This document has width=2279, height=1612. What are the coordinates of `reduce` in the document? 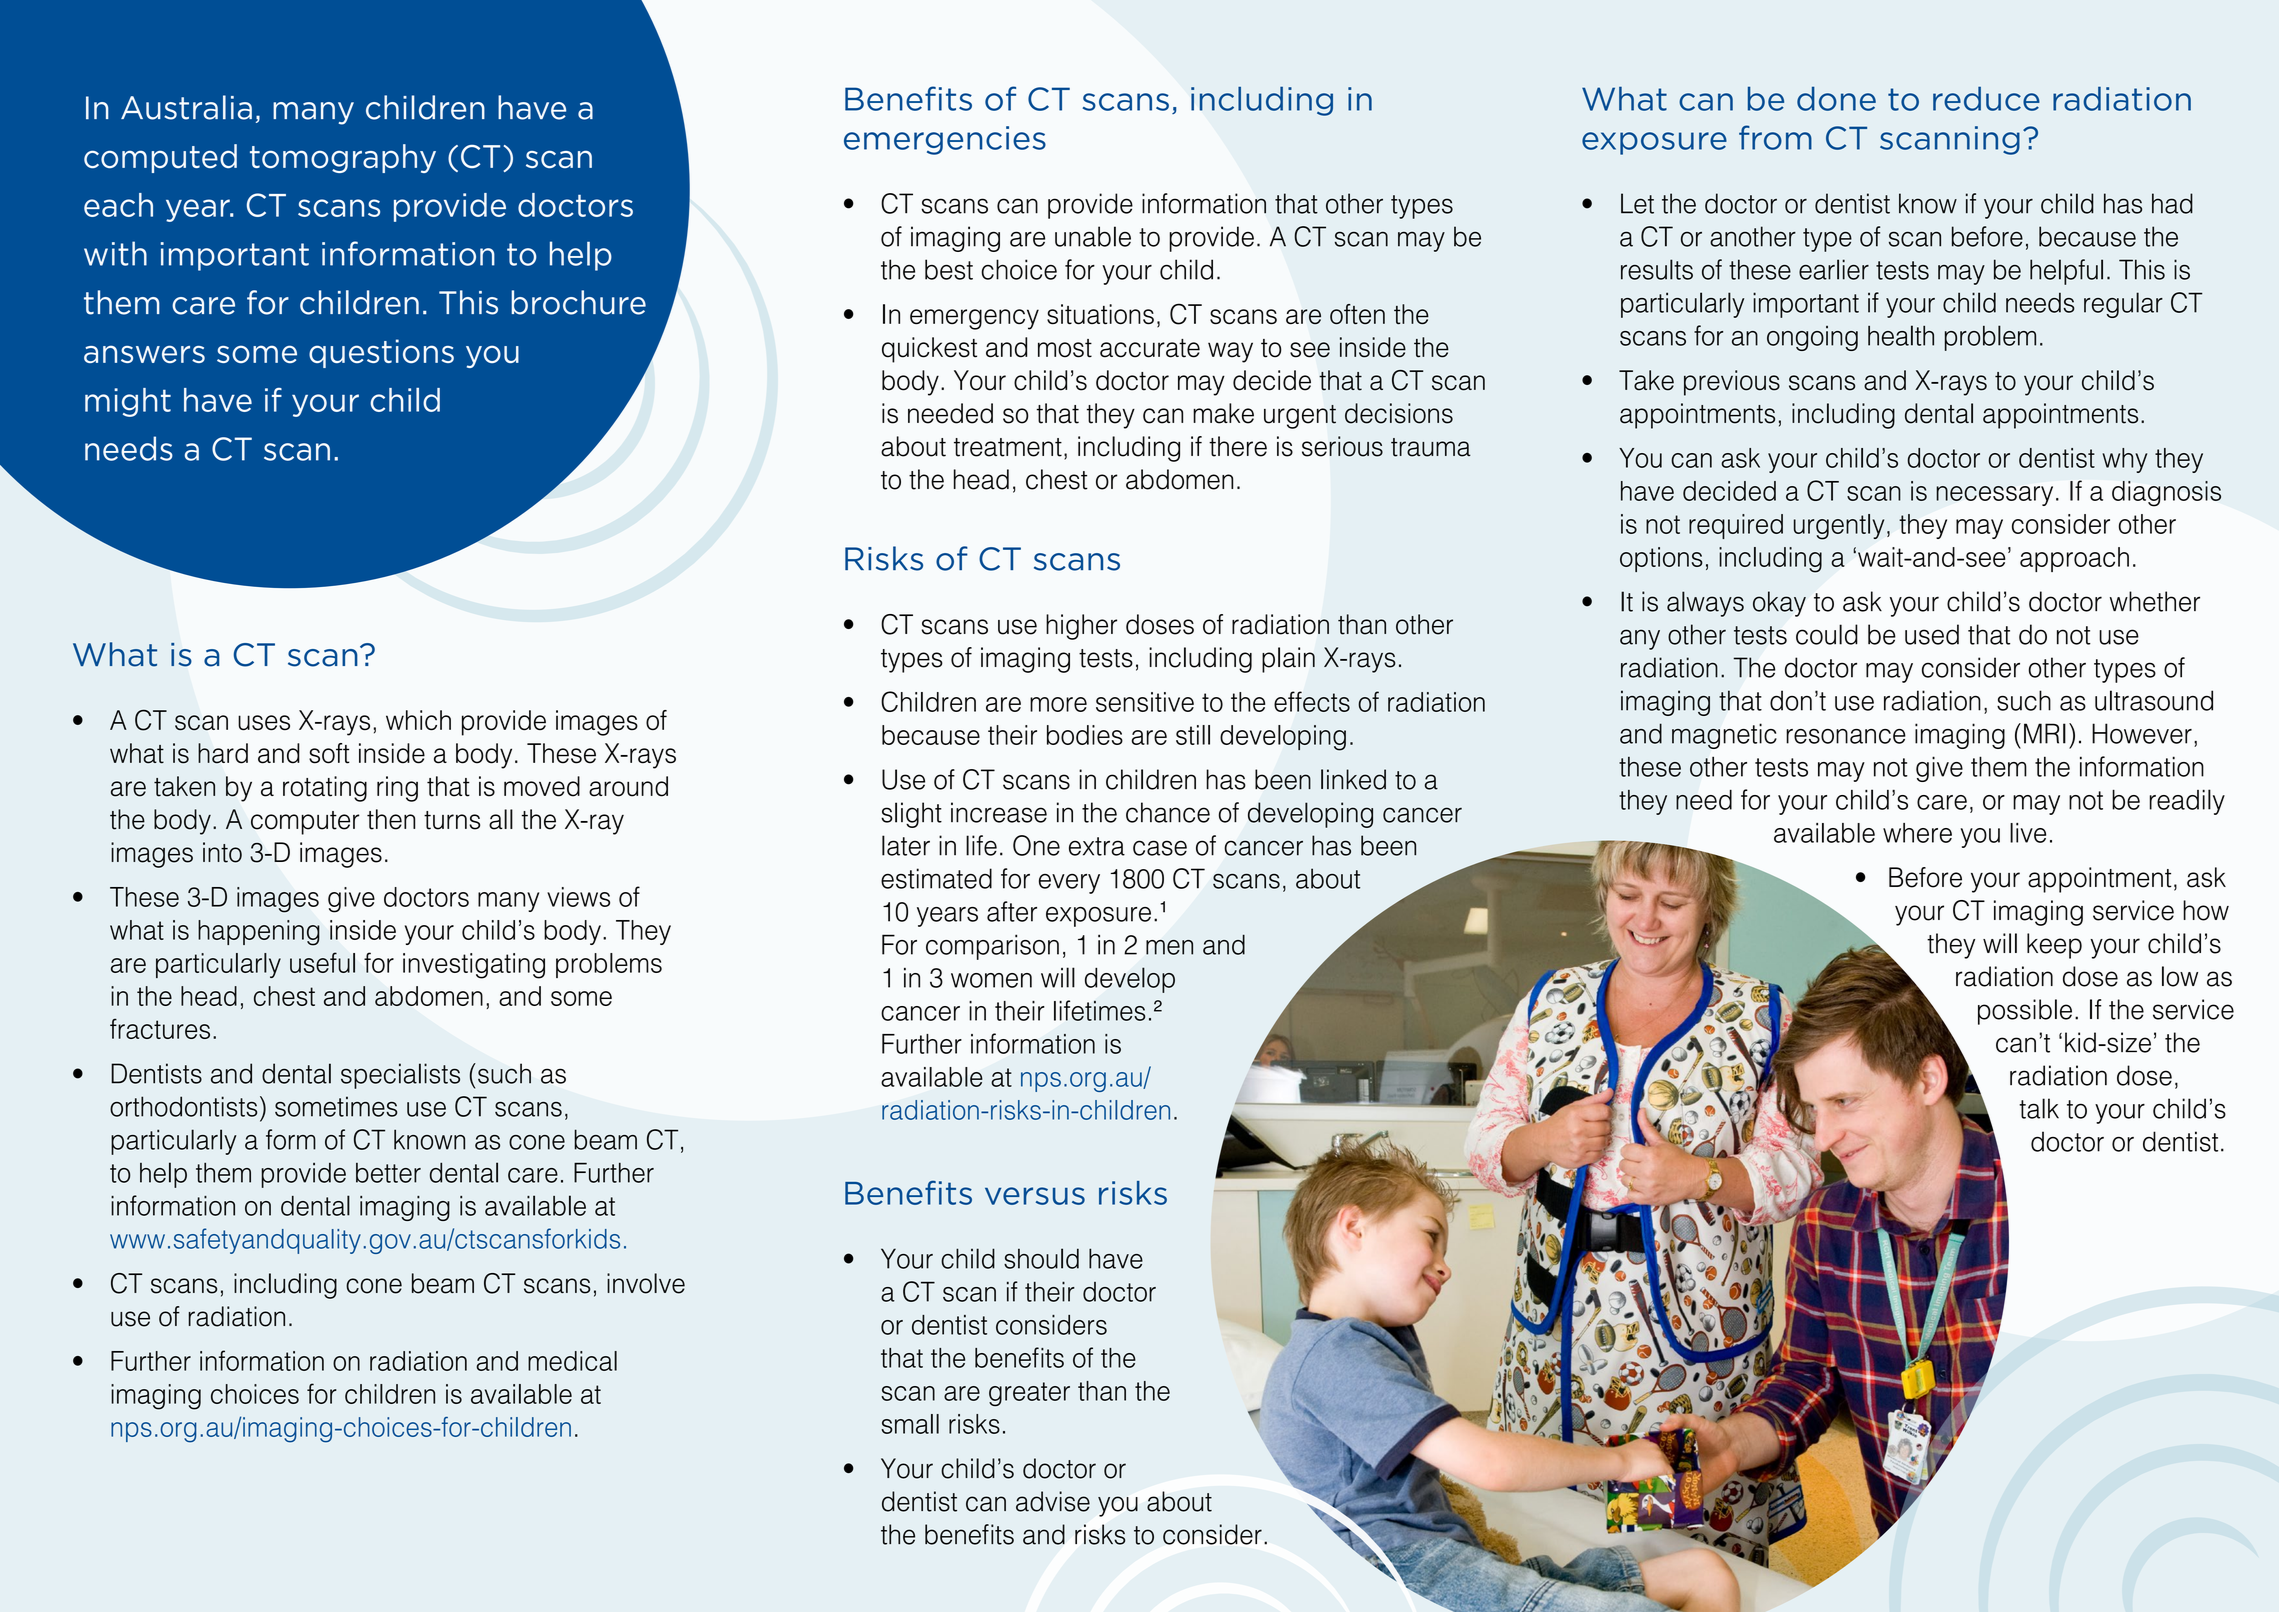 It's located at (1986, 98).
